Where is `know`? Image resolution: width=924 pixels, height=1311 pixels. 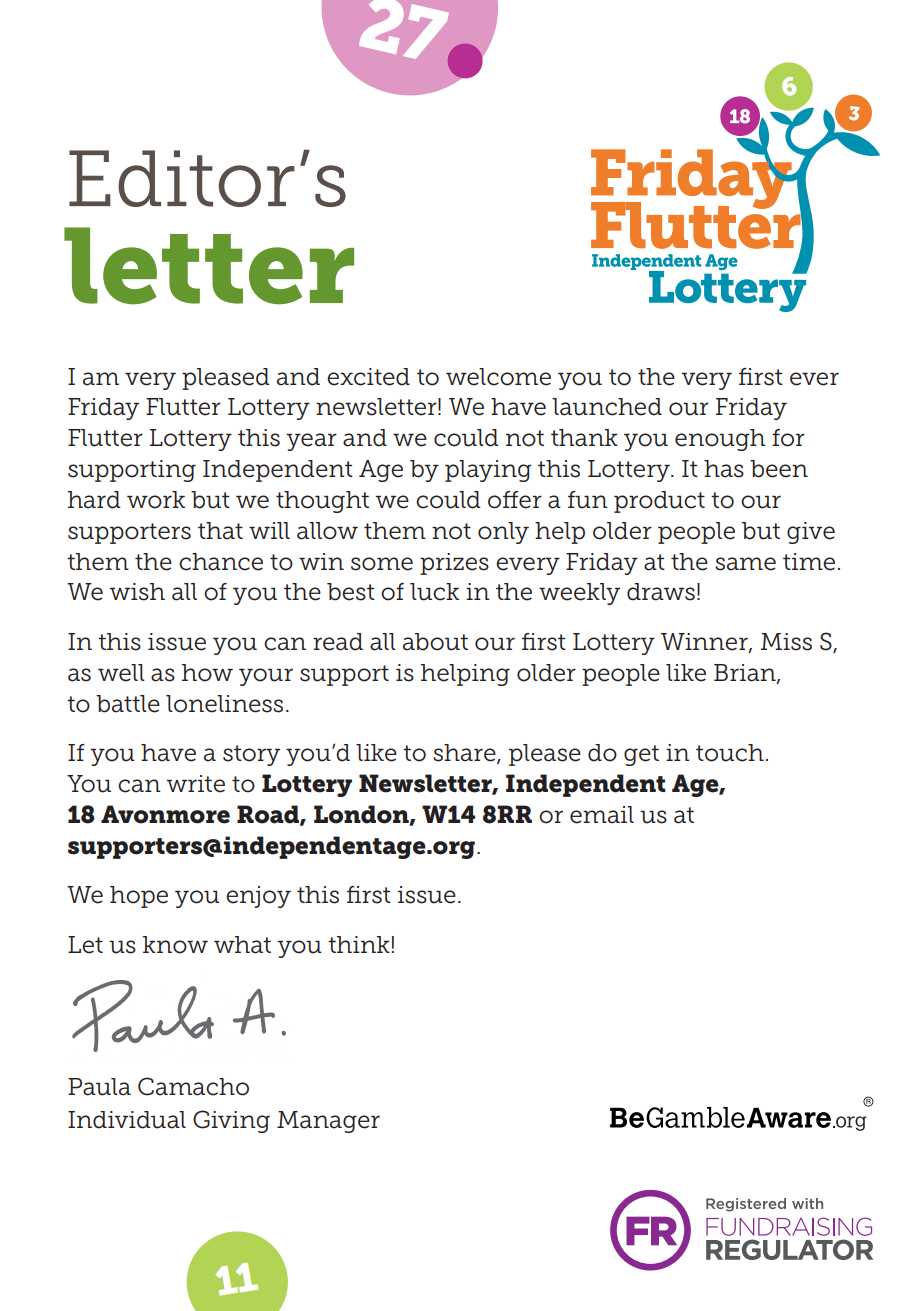
know is located at coordinates (175, 945).
